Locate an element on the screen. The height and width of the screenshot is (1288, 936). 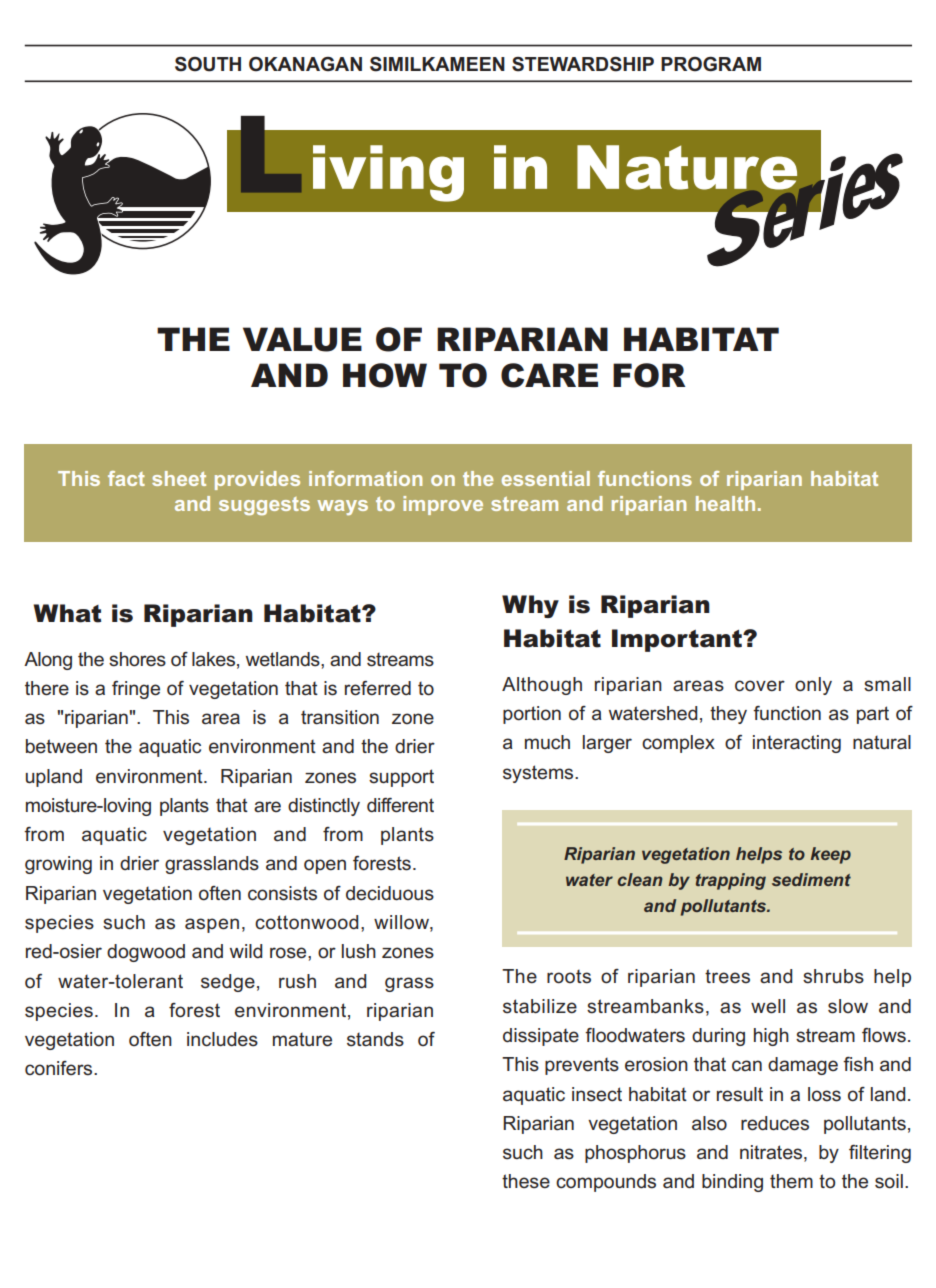
STEWARDSHIP is located at coordinates (583, 64).
